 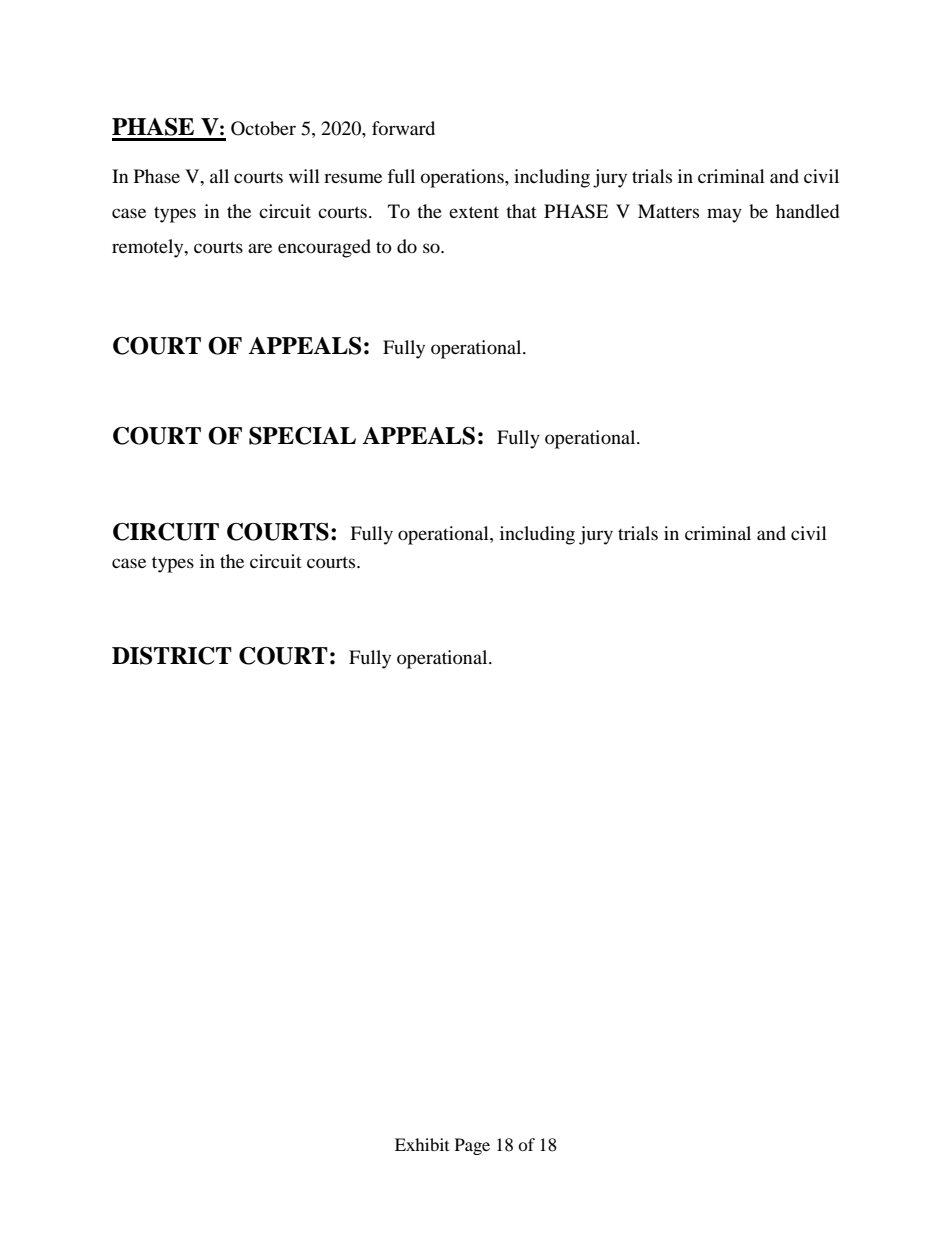 I want to click on all, so click(x=219, y=176).
